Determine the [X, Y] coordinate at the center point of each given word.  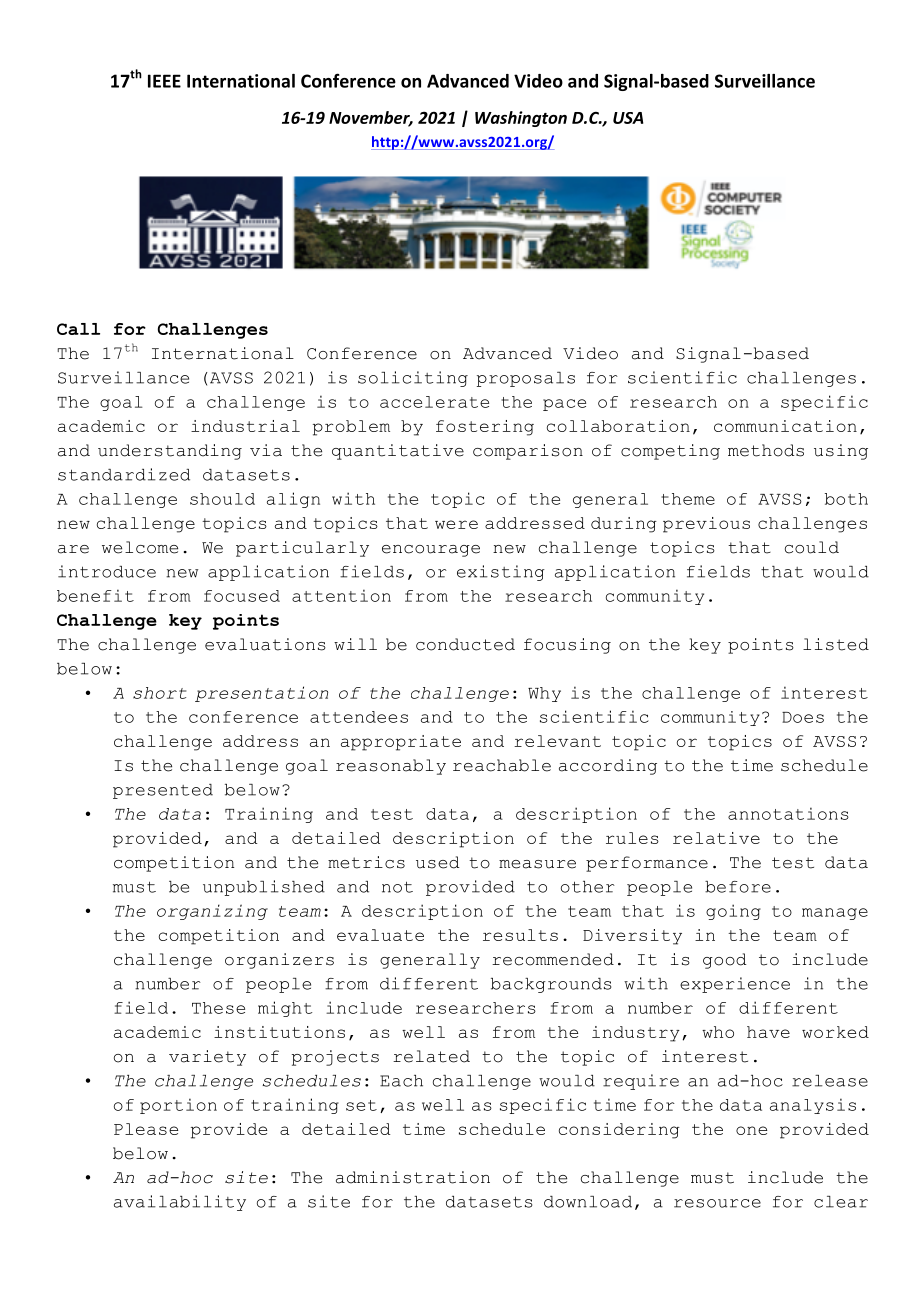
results [520, 935]
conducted [465, 644]
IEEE [164, 81]
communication [785, 426]
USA [628, 118]
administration [413, 1177]
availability [180, 1203]
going [733, 912]
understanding [170, 452]
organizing [212, 912]
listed [836, 644]
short [159, 693]
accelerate [434, 402]
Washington [521, 119]
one [751, 1130]
